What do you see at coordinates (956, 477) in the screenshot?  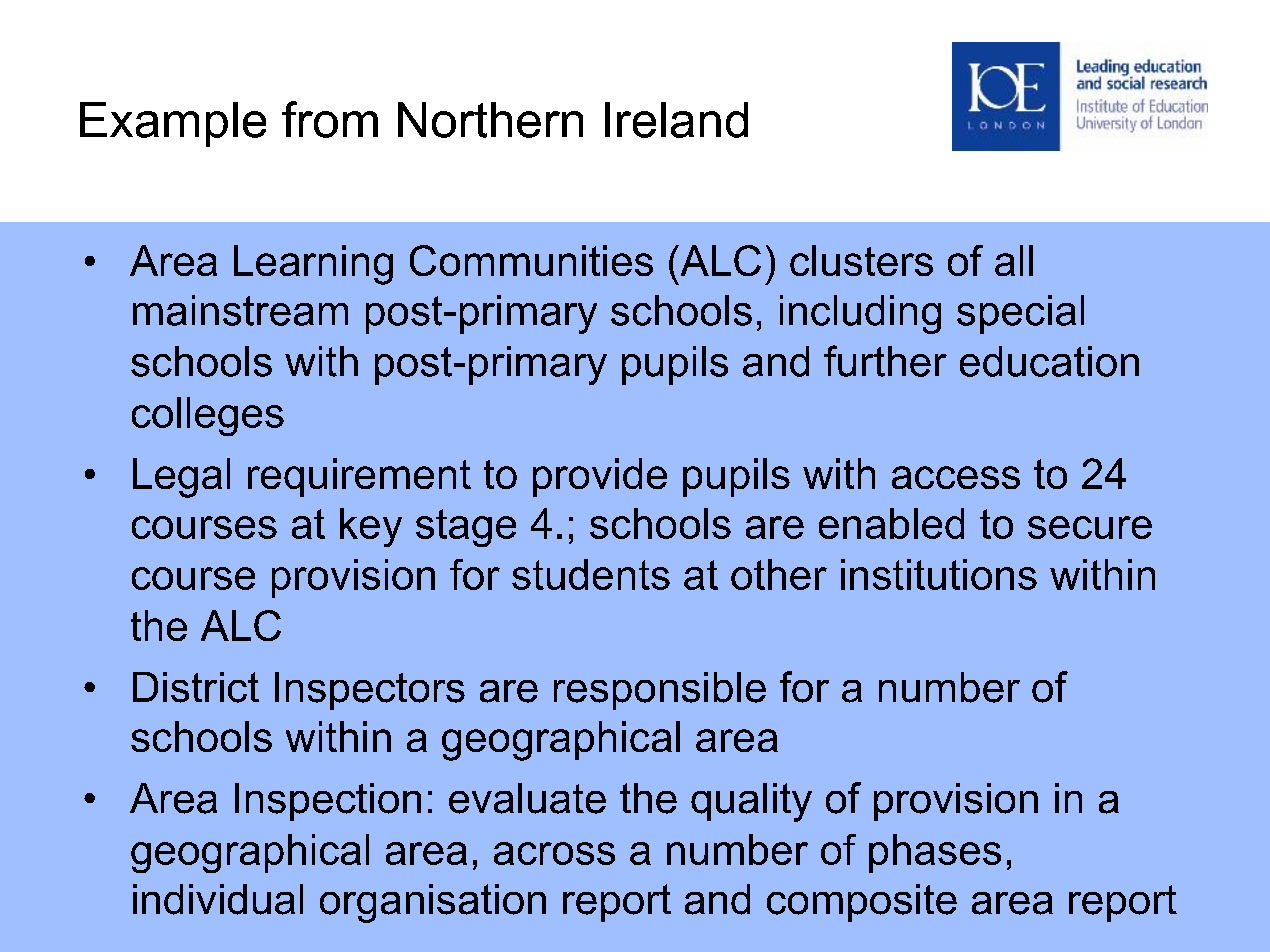 I see `access` at bounding box center [956, 477].
